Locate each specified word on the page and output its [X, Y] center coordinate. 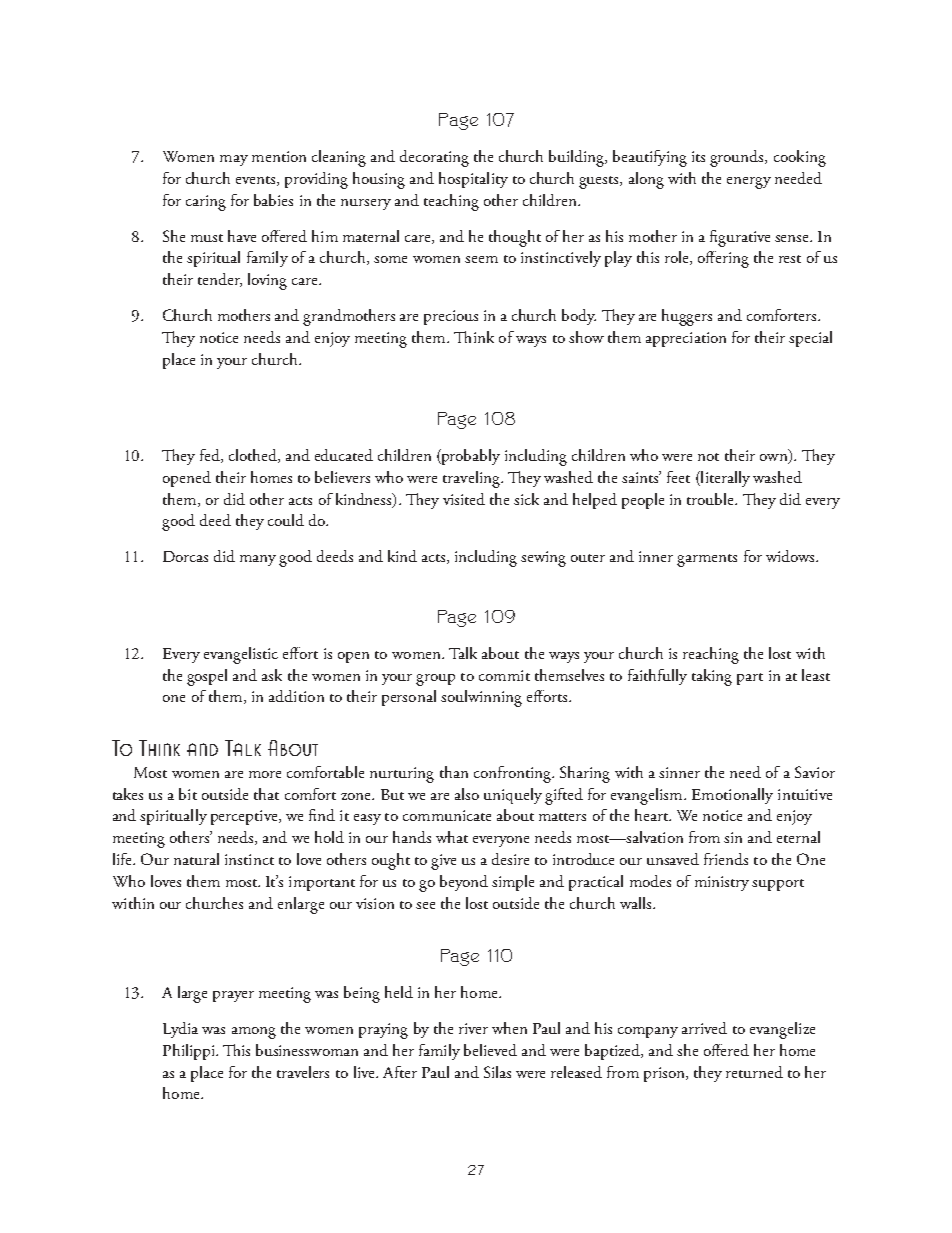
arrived [704, 1028]
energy [749, 183]
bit [188, 794]
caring [206, 203]
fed [211, 456]
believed [490, 1050]
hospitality [473, 180]
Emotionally [732, 796]
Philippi [190, 1052]
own [775, 459]
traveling [472, 479]
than [454, 772]
